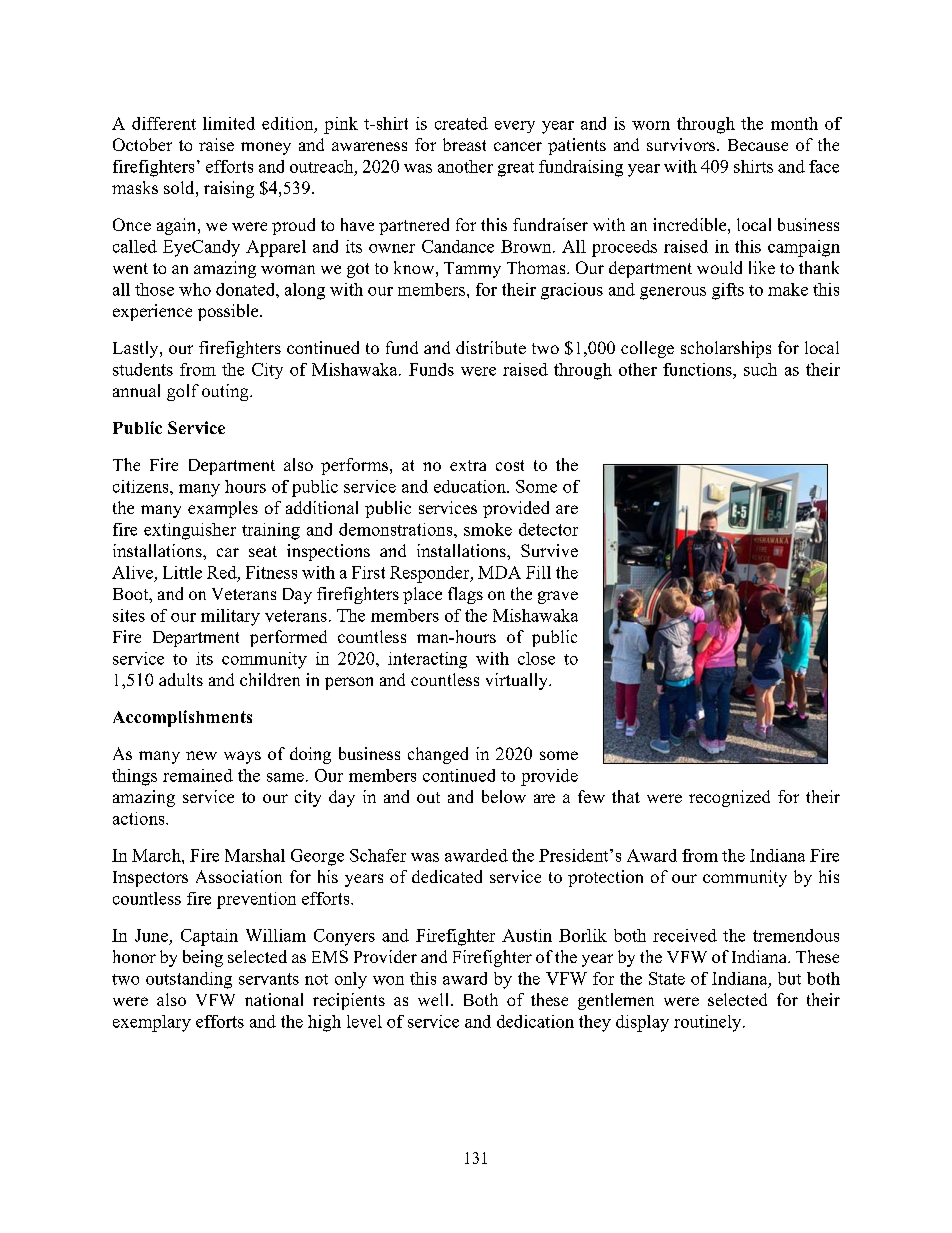 Image resolution: width=952 pixels, height=1233 pixels. I want to click on well, so click(433, 999).
